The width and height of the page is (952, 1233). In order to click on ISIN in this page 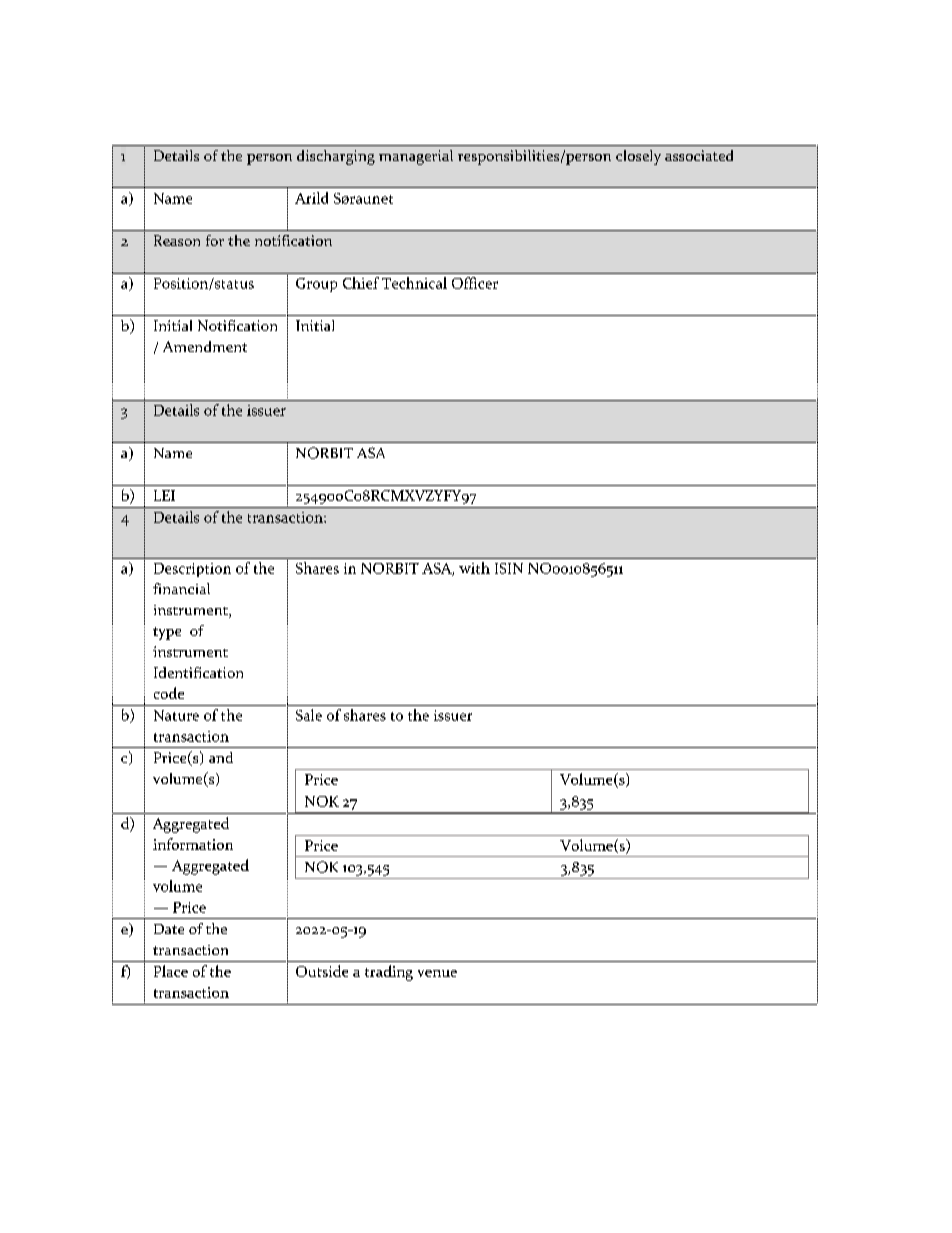, I will do `click(509, 568)`.
